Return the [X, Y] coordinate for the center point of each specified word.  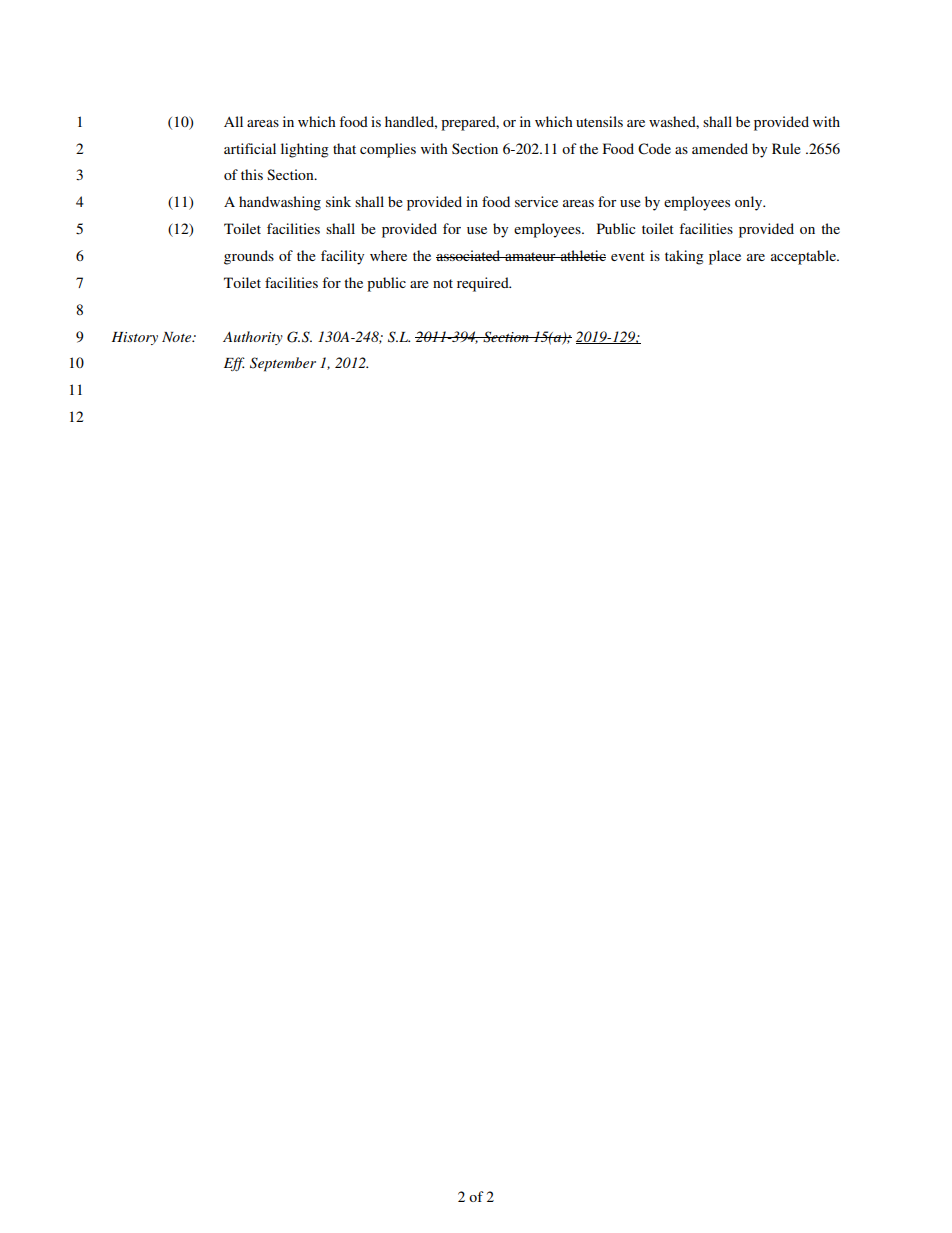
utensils [599, 121]
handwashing [280, 203]
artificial [250, 148]
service [536, 201]
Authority [253, 338]
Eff [234, 364]
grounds [249, 257]
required [484, 284]
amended [720, 148]
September [283, 364]
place [725, 257]
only [750, 203]
